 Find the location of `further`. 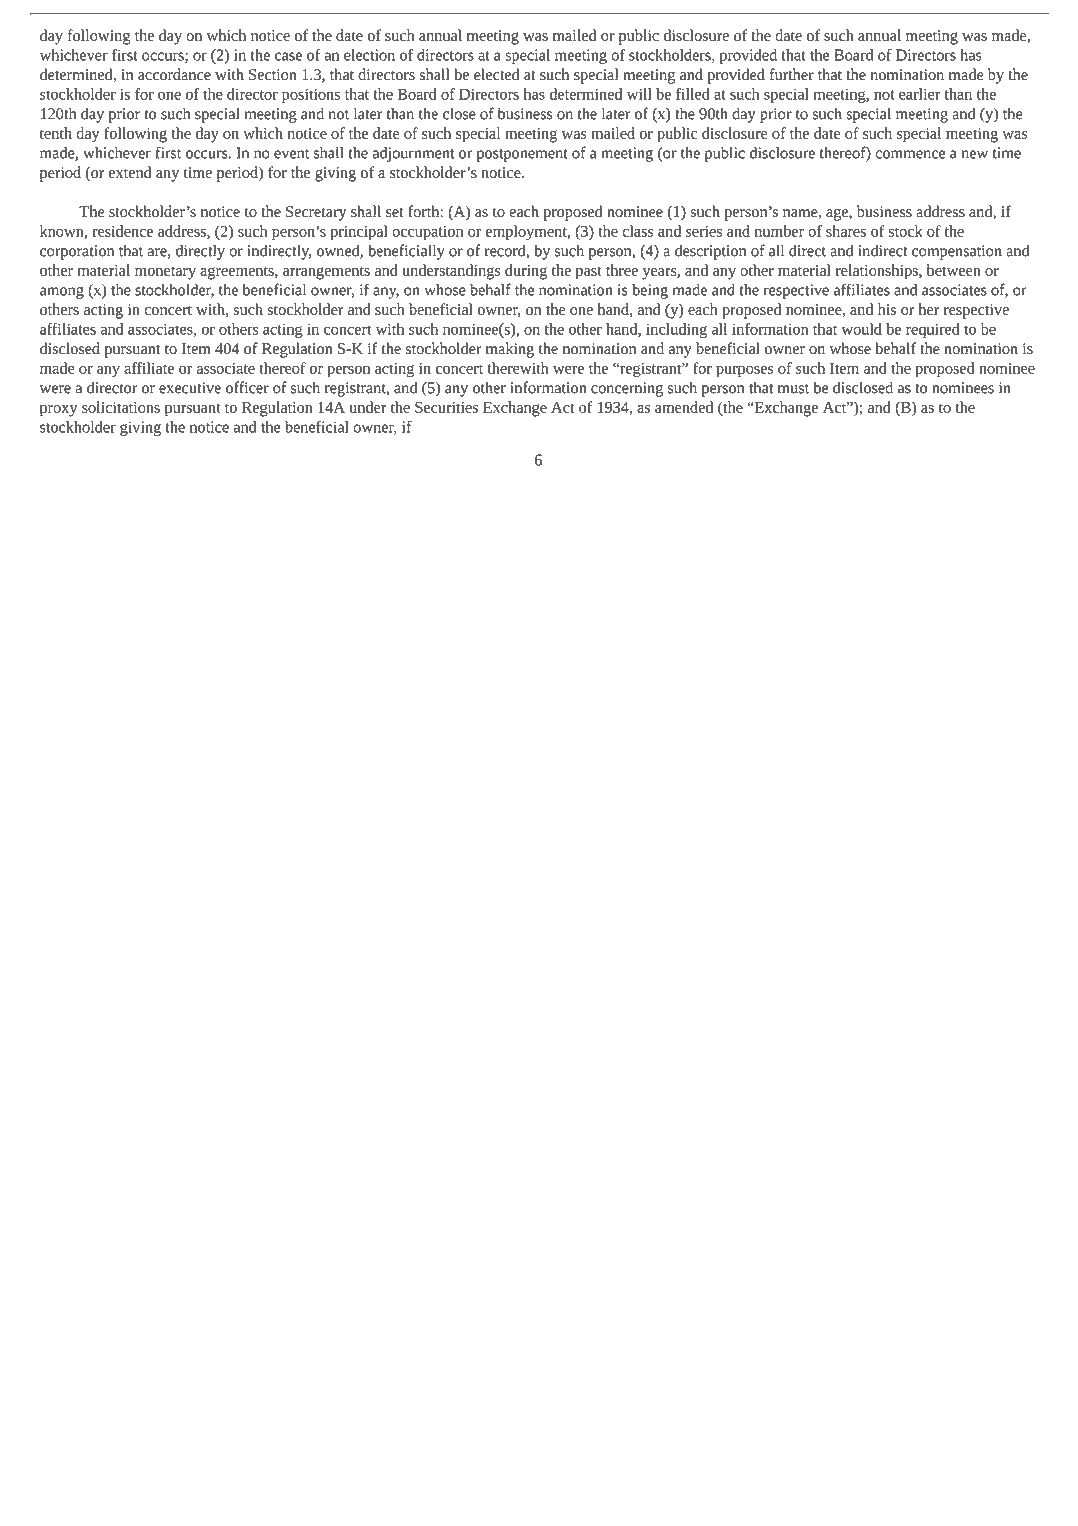

further is located at coordinates (792, 74).
